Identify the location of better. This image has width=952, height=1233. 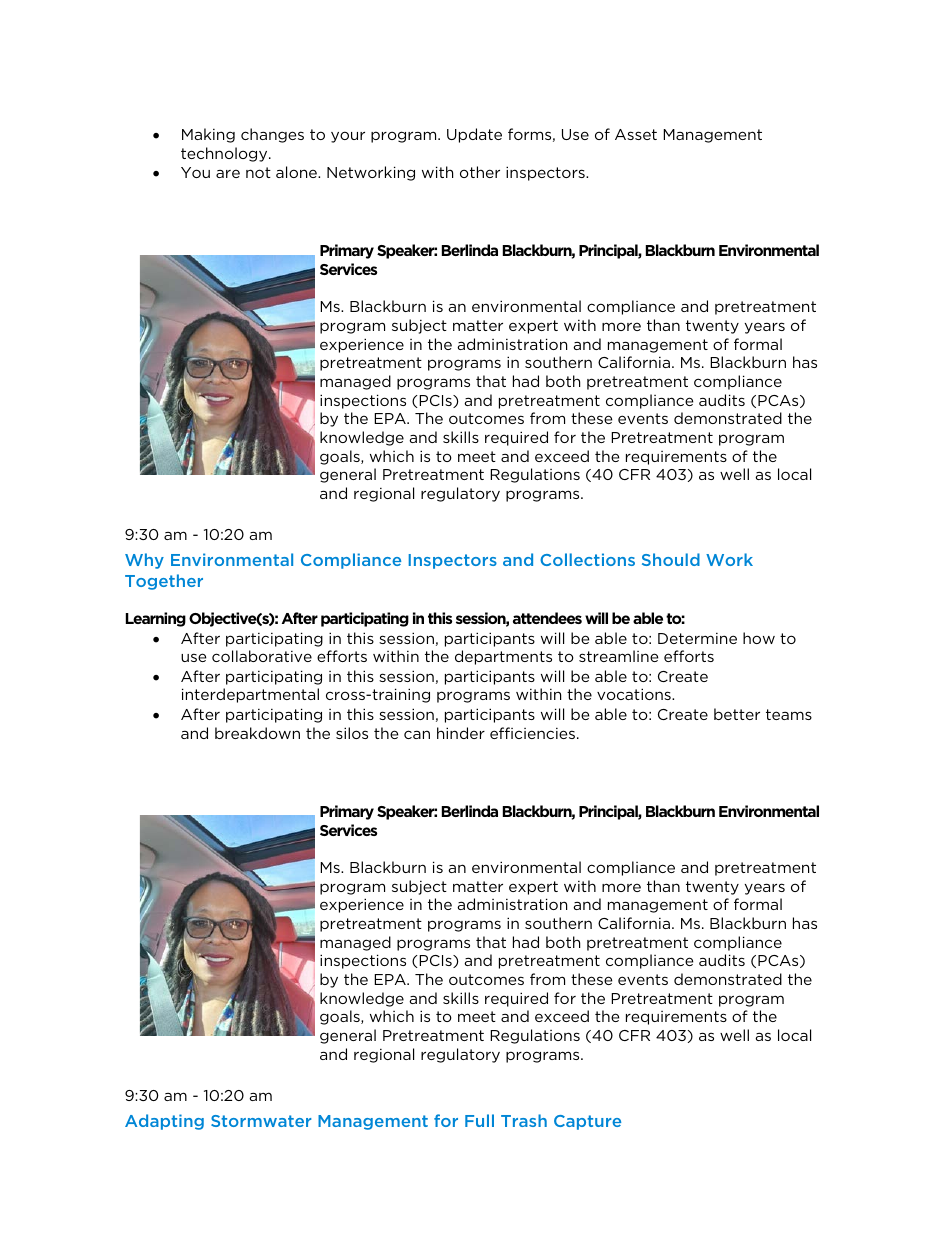
(737, 714).
